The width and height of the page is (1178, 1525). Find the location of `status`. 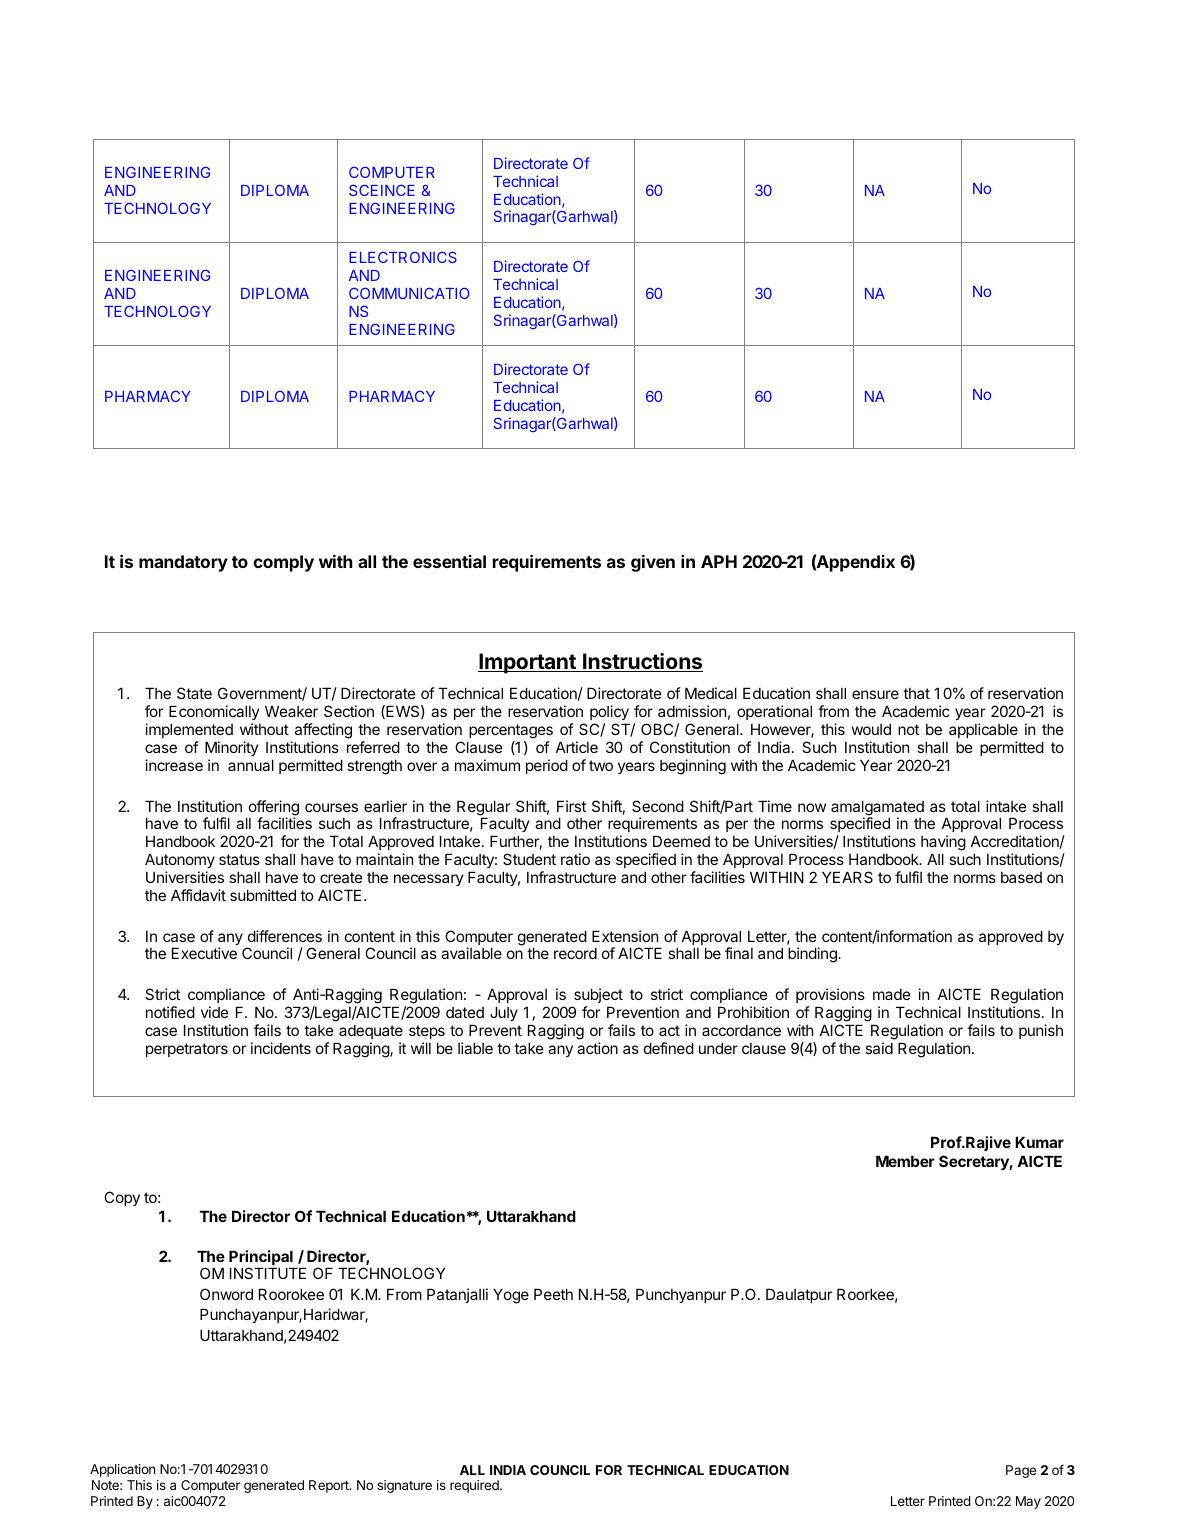

status is located at coordinates (239, 859).
